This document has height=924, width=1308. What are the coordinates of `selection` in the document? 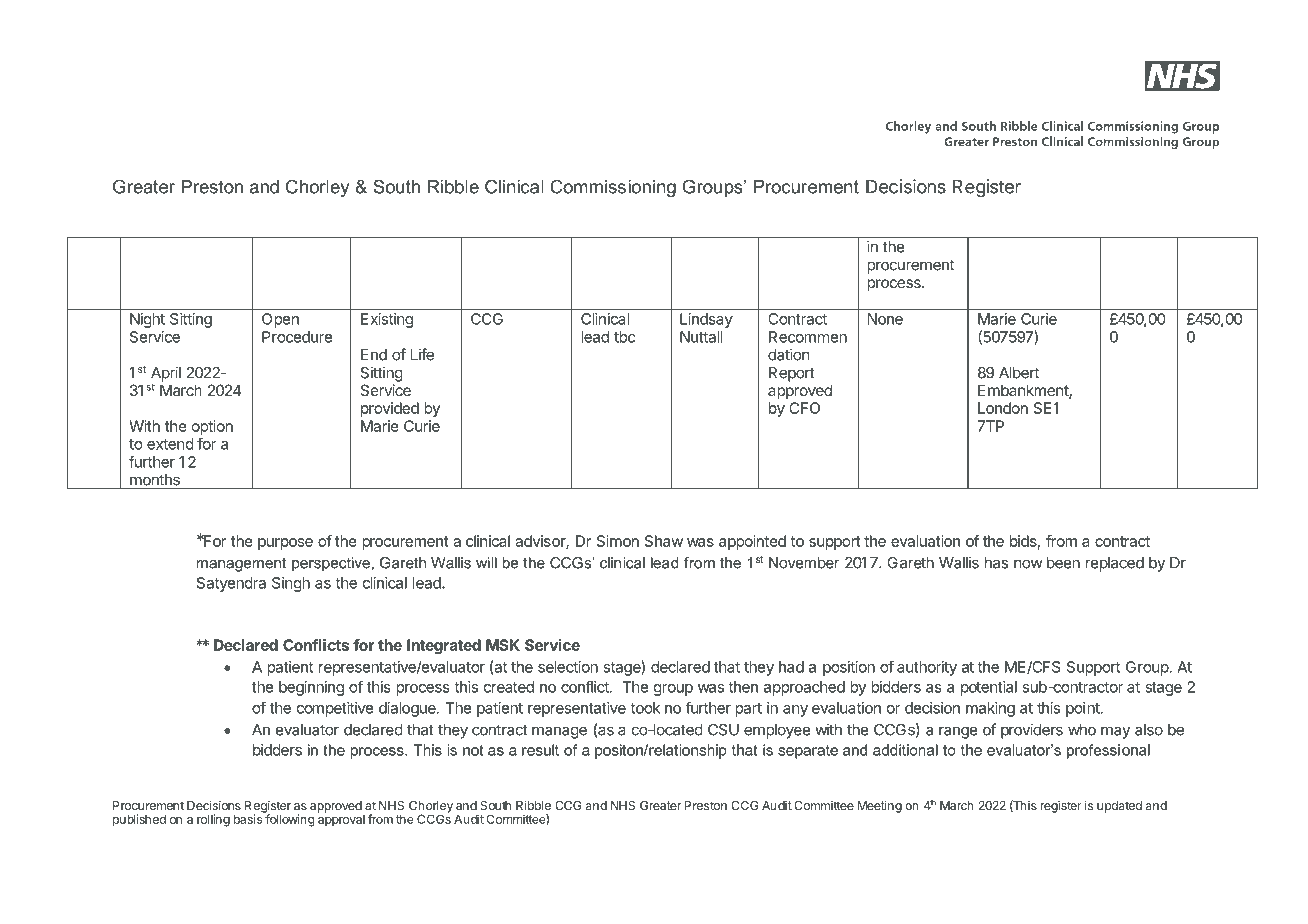 It's located at (568, 667).
